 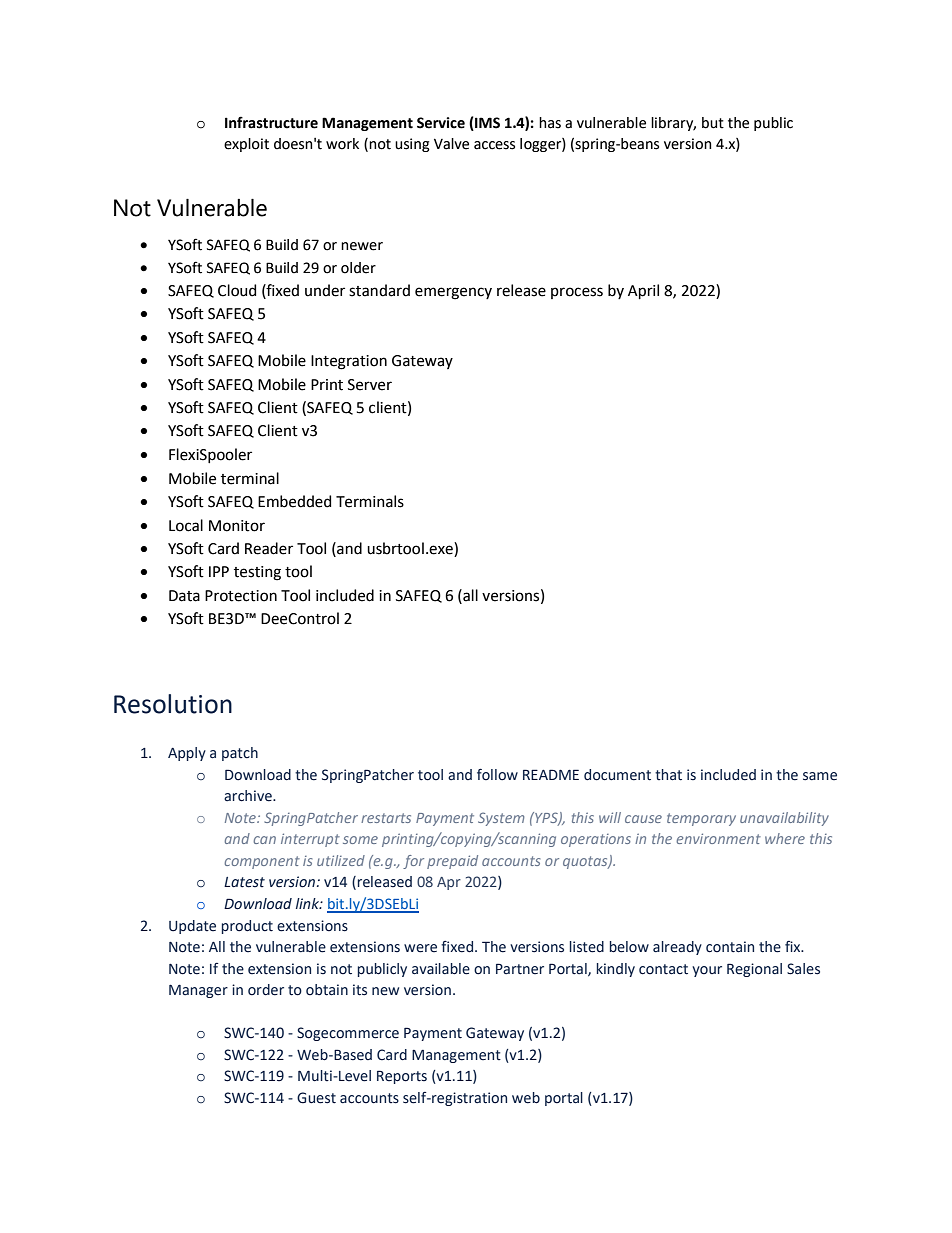 What do you see at coordinates (294, 501) in the document?
I see `Embedded` at bounding box center [294, 501].
